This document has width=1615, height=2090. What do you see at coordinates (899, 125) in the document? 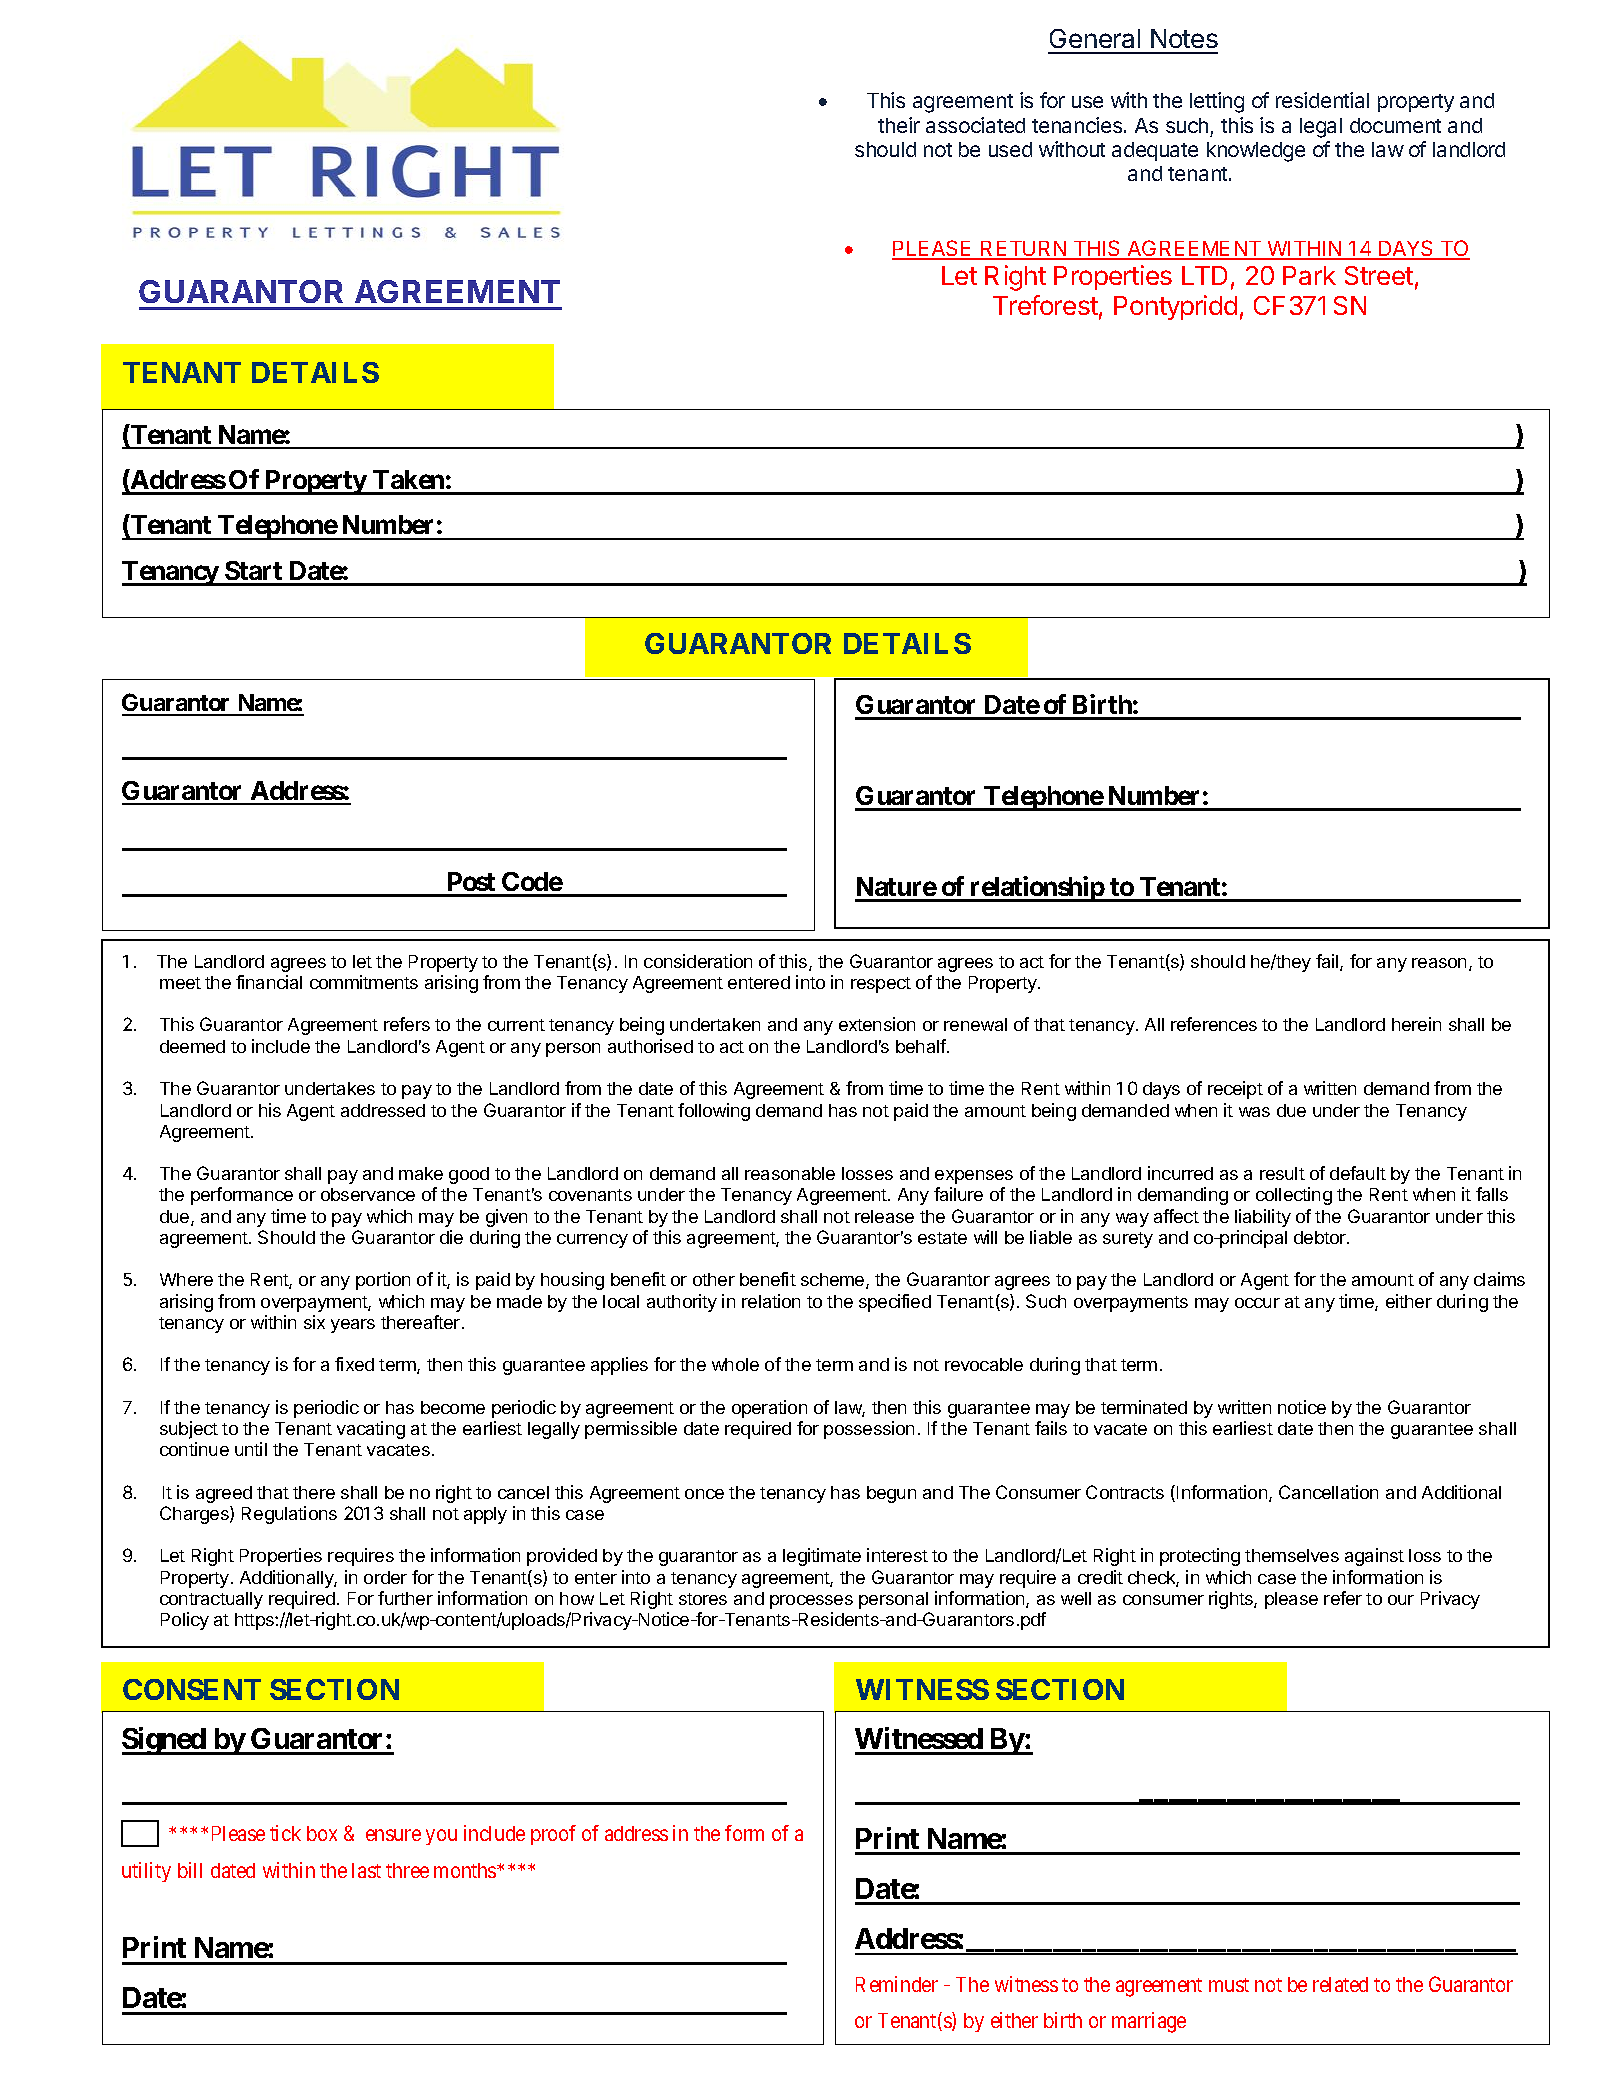
I see `their` at bounding box center [899, 125].
